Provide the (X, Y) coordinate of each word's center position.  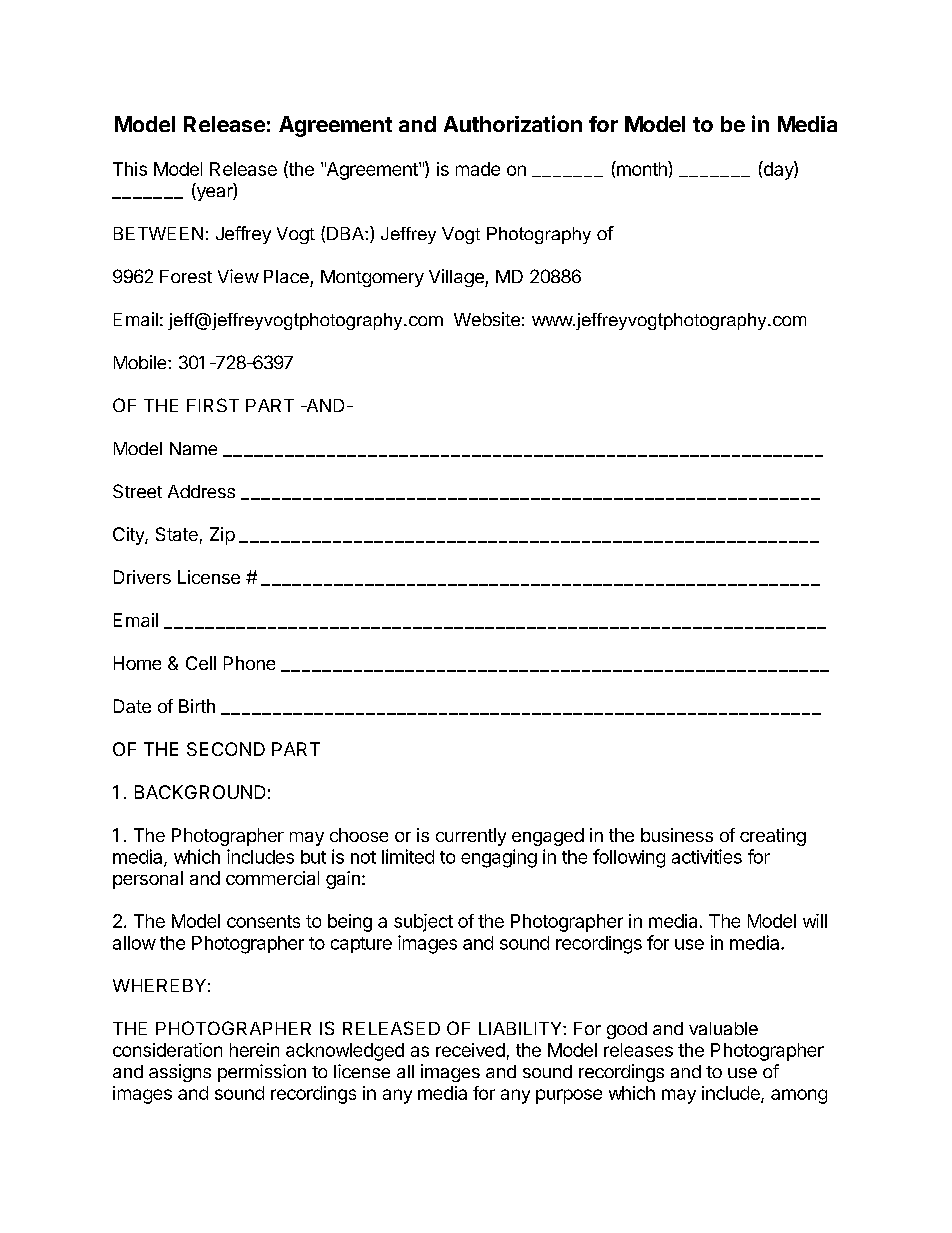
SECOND (226, 749)
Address (201, 491)
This (130, 169)
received (470, 1050)
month (642, 168)
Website (487, 319)
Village (457, 278)
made (478, 169)
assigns (180, 1073)
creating (773, 837)
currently (471, 837)
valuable (723, 1028)
